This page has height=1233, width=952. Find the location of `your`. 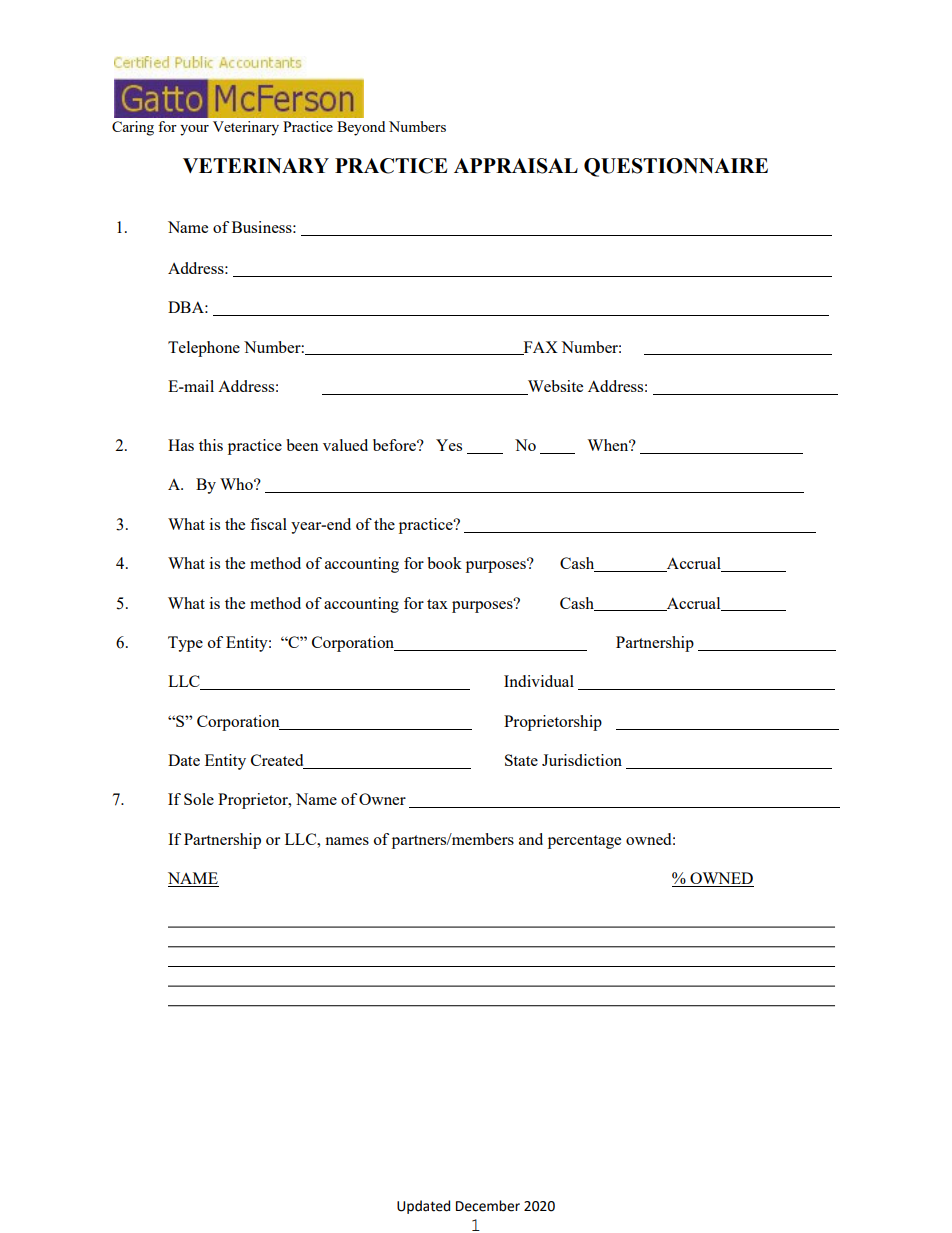

your is located at coordinates (194, 130).
